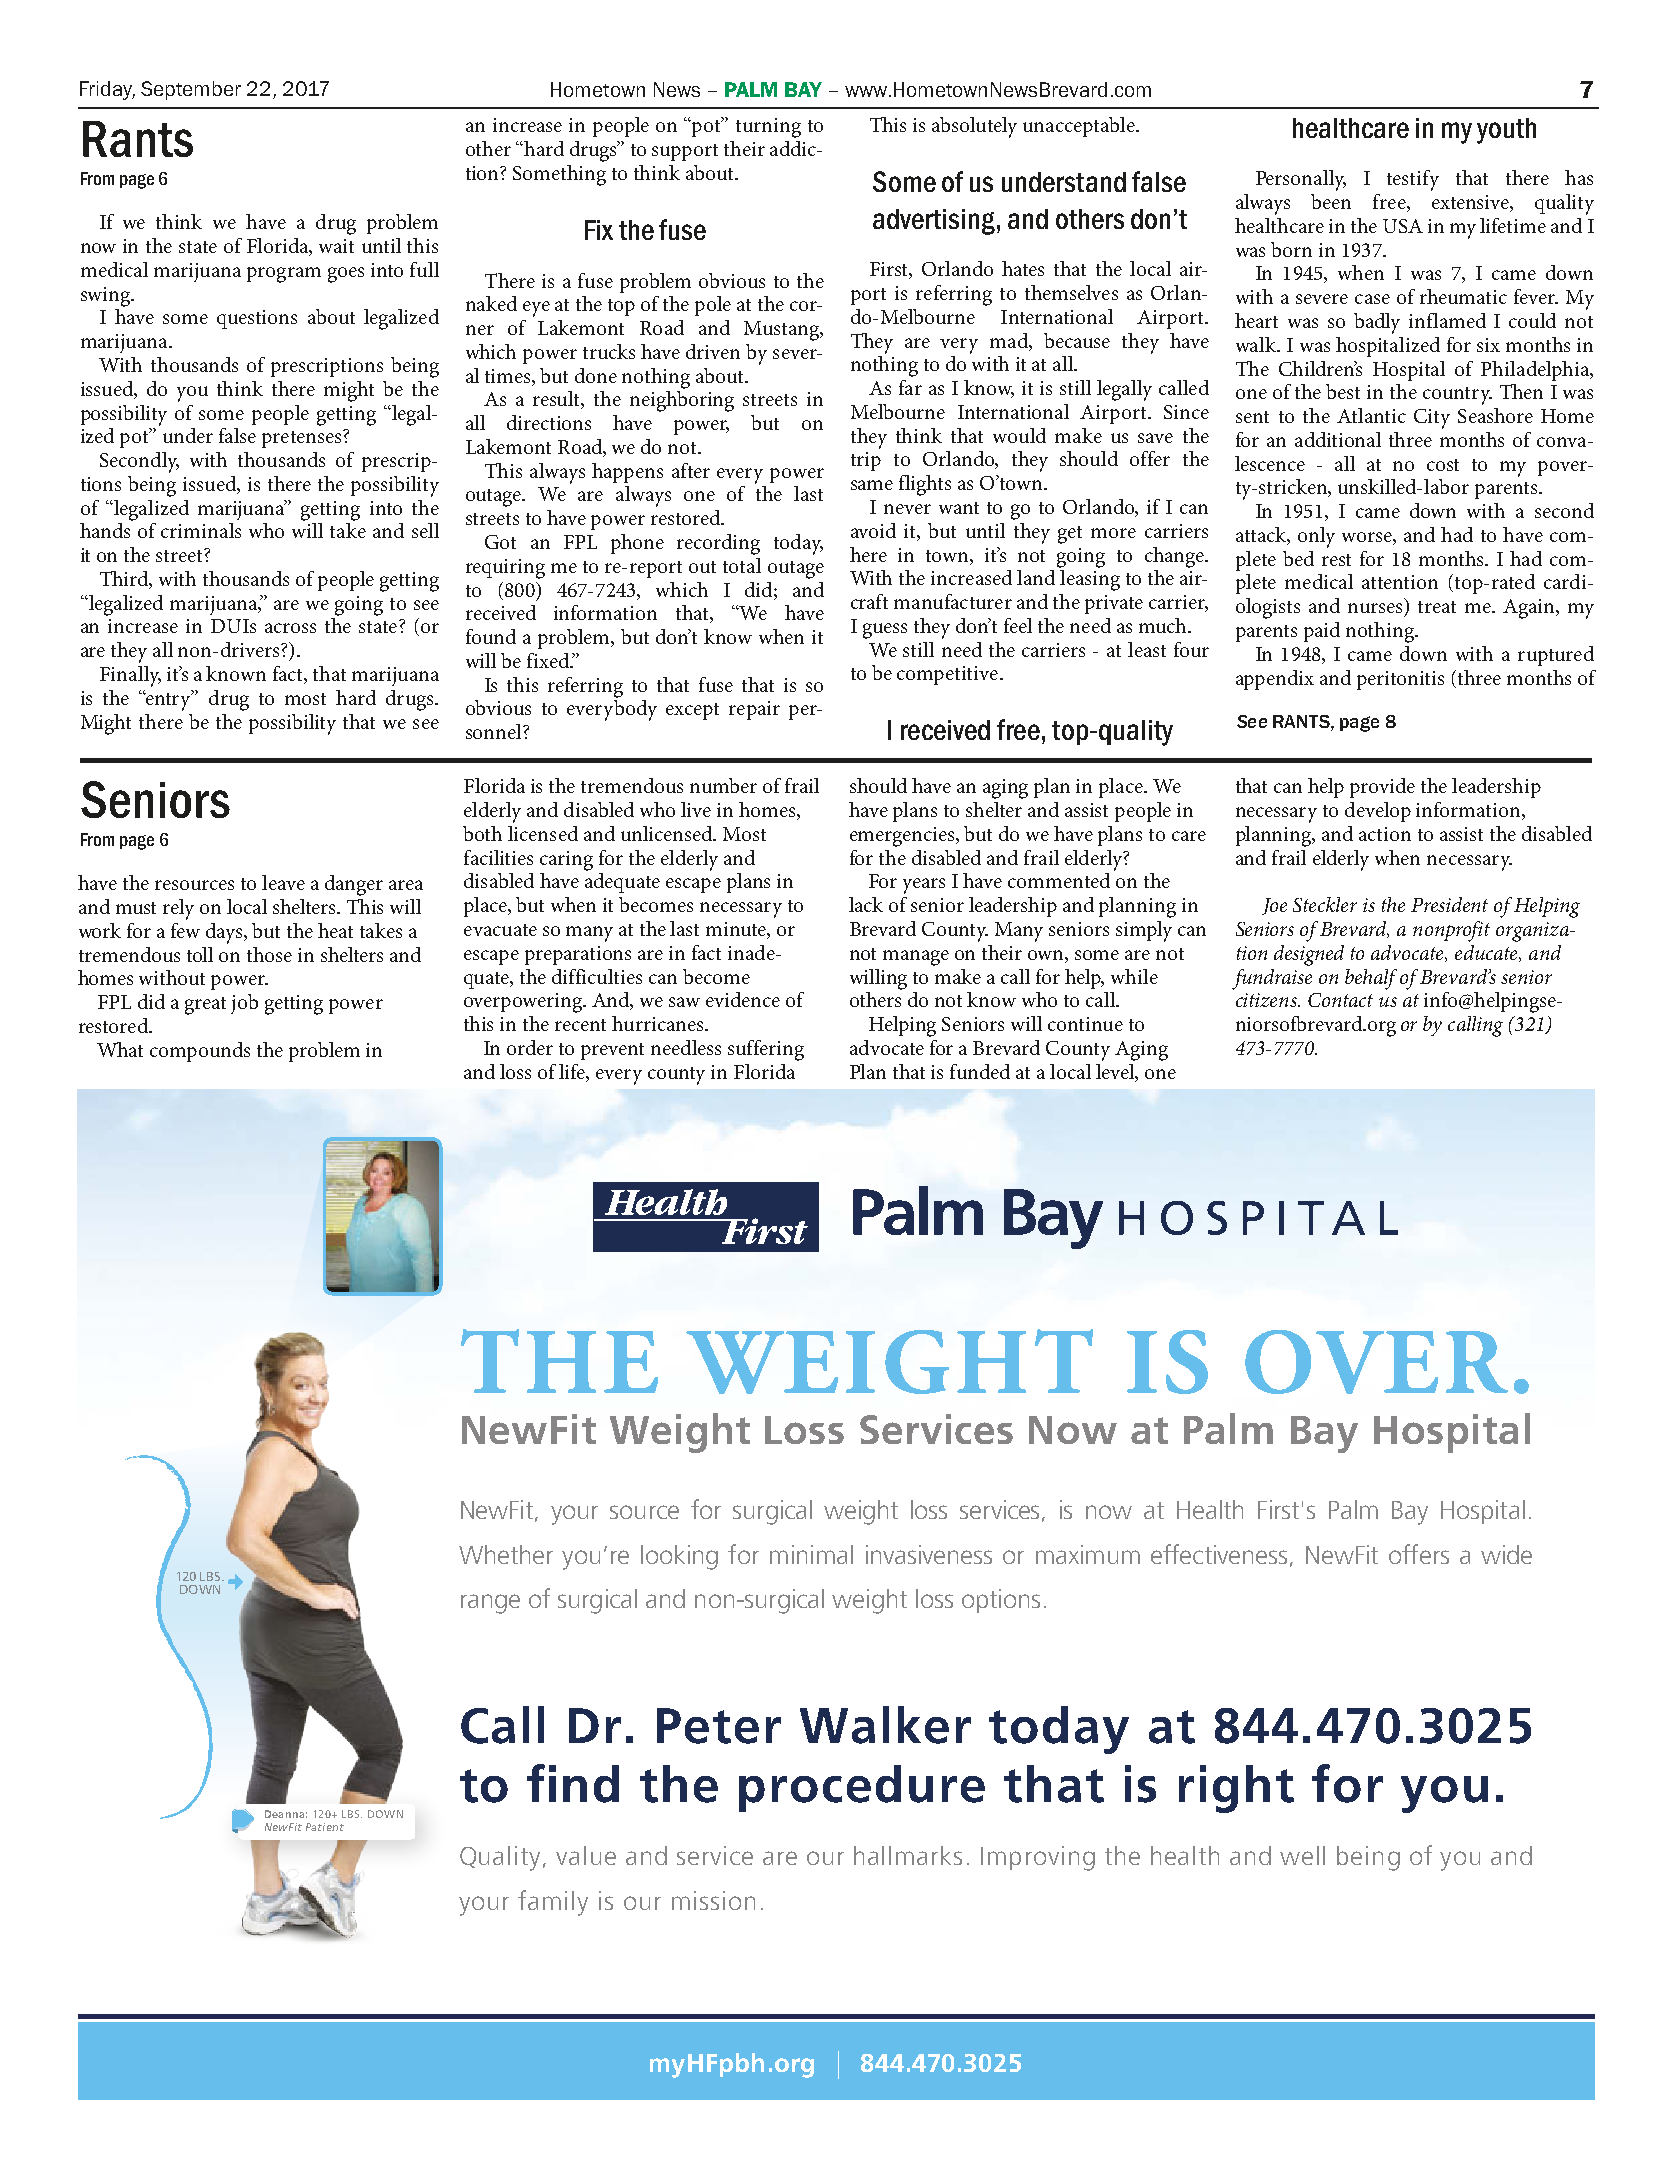 This screenshot has height=2178, width=1672. Describe the element at coordinates (1302, 1855) in the screenshot. I see `well` at that location.
